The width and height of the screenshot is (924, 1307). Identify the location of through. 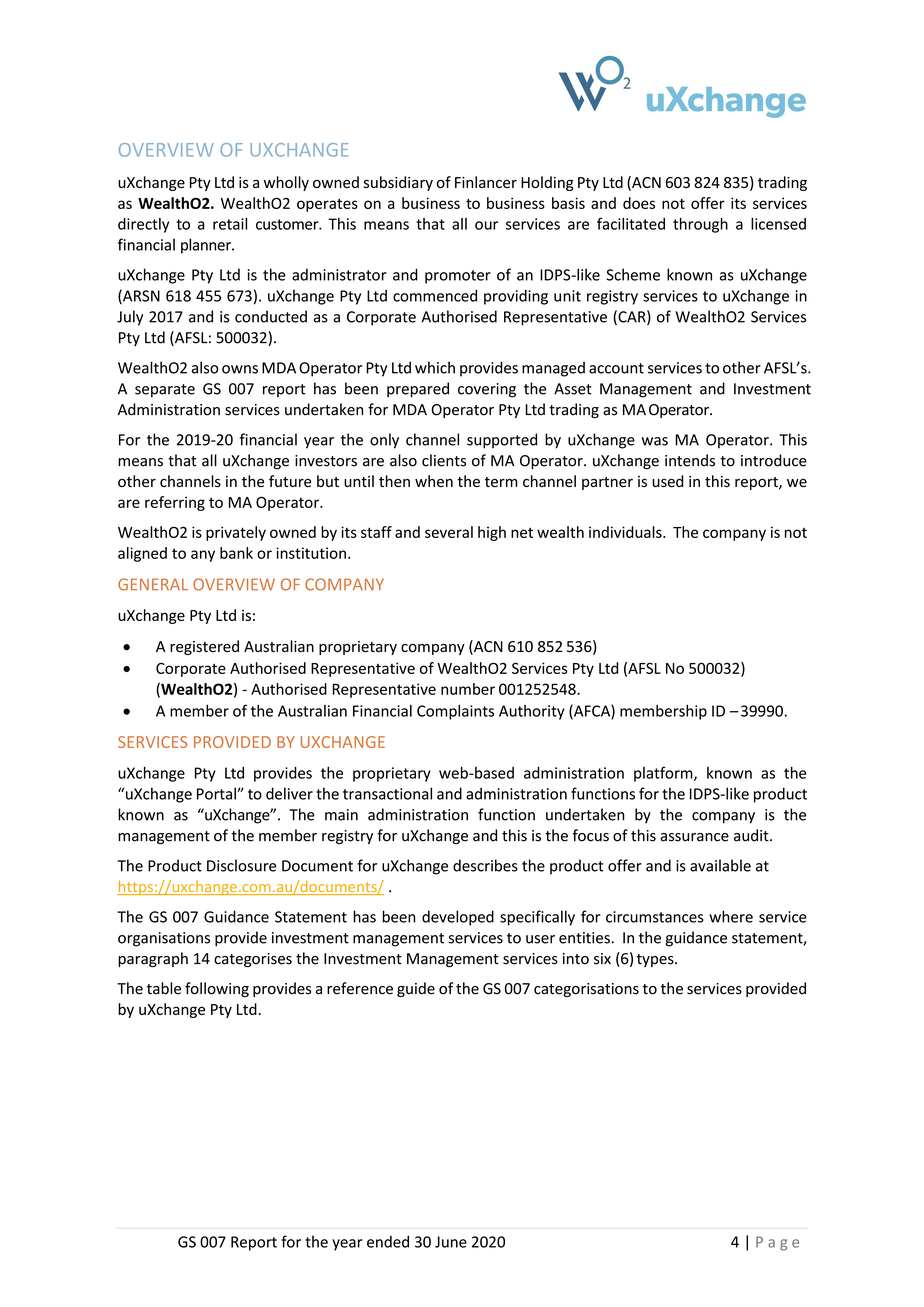
(700, 225).
